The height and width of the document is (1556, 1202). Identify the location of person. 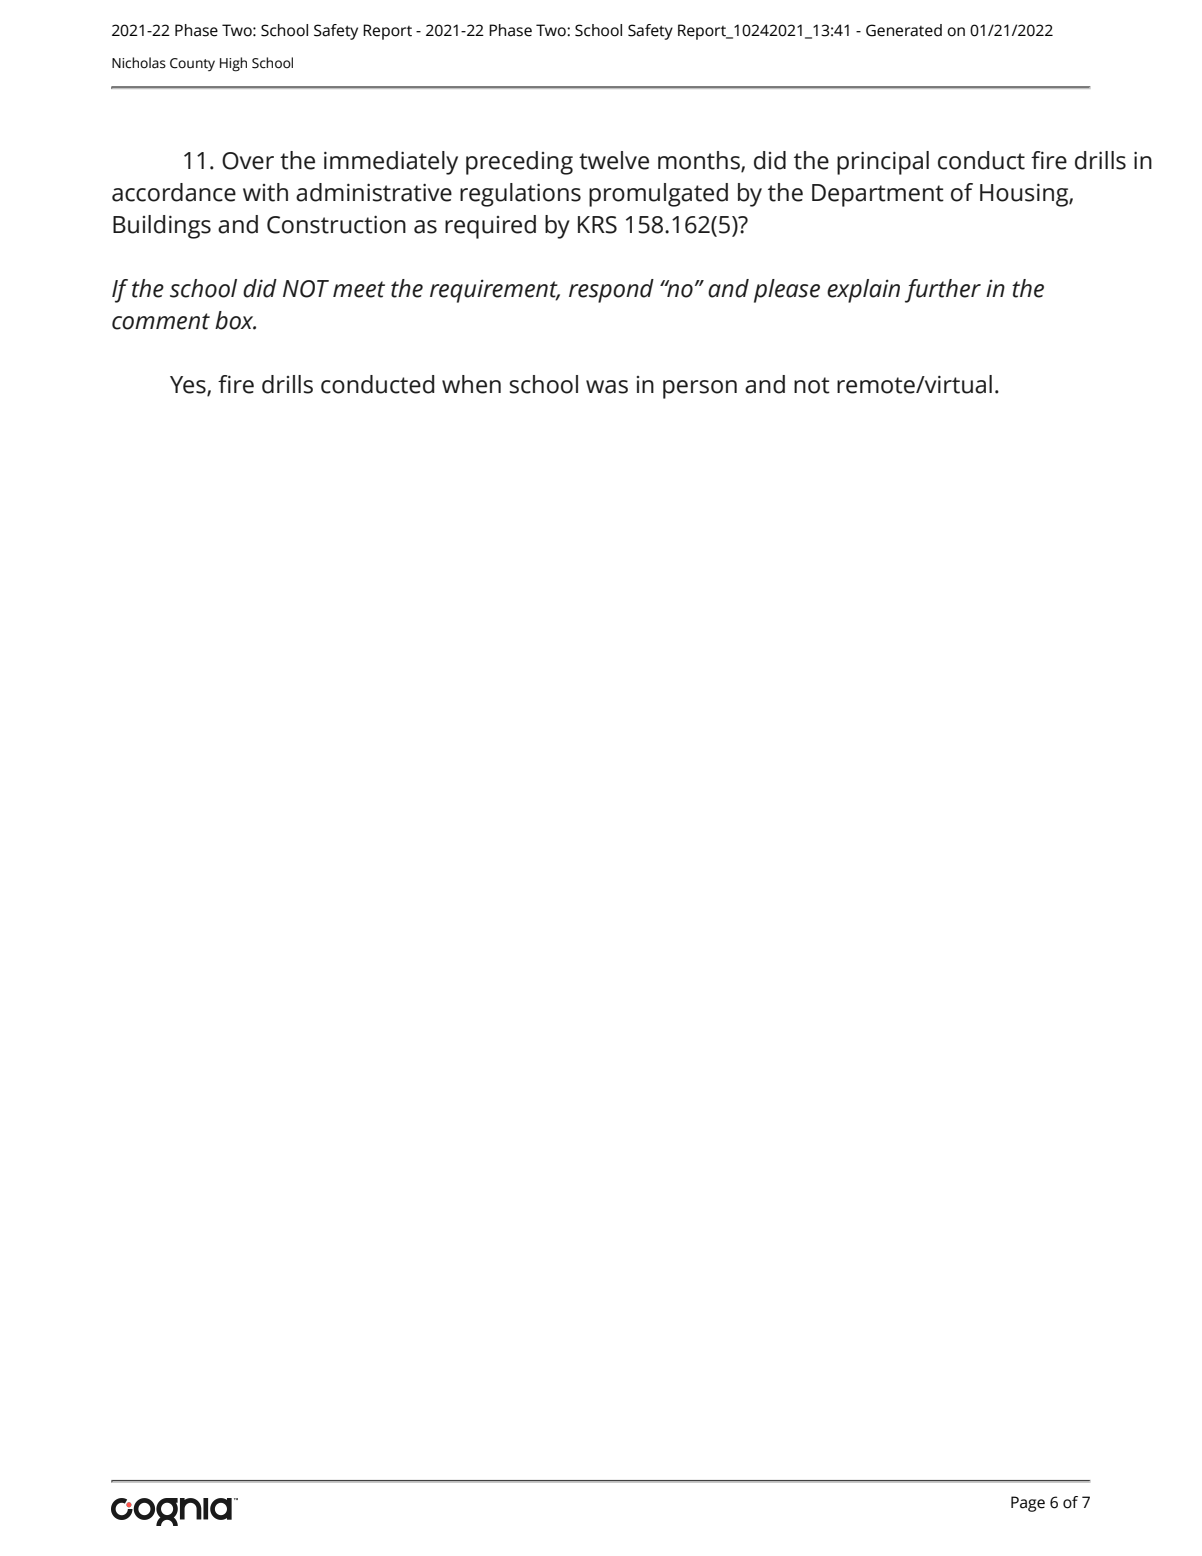
(700, 389).
